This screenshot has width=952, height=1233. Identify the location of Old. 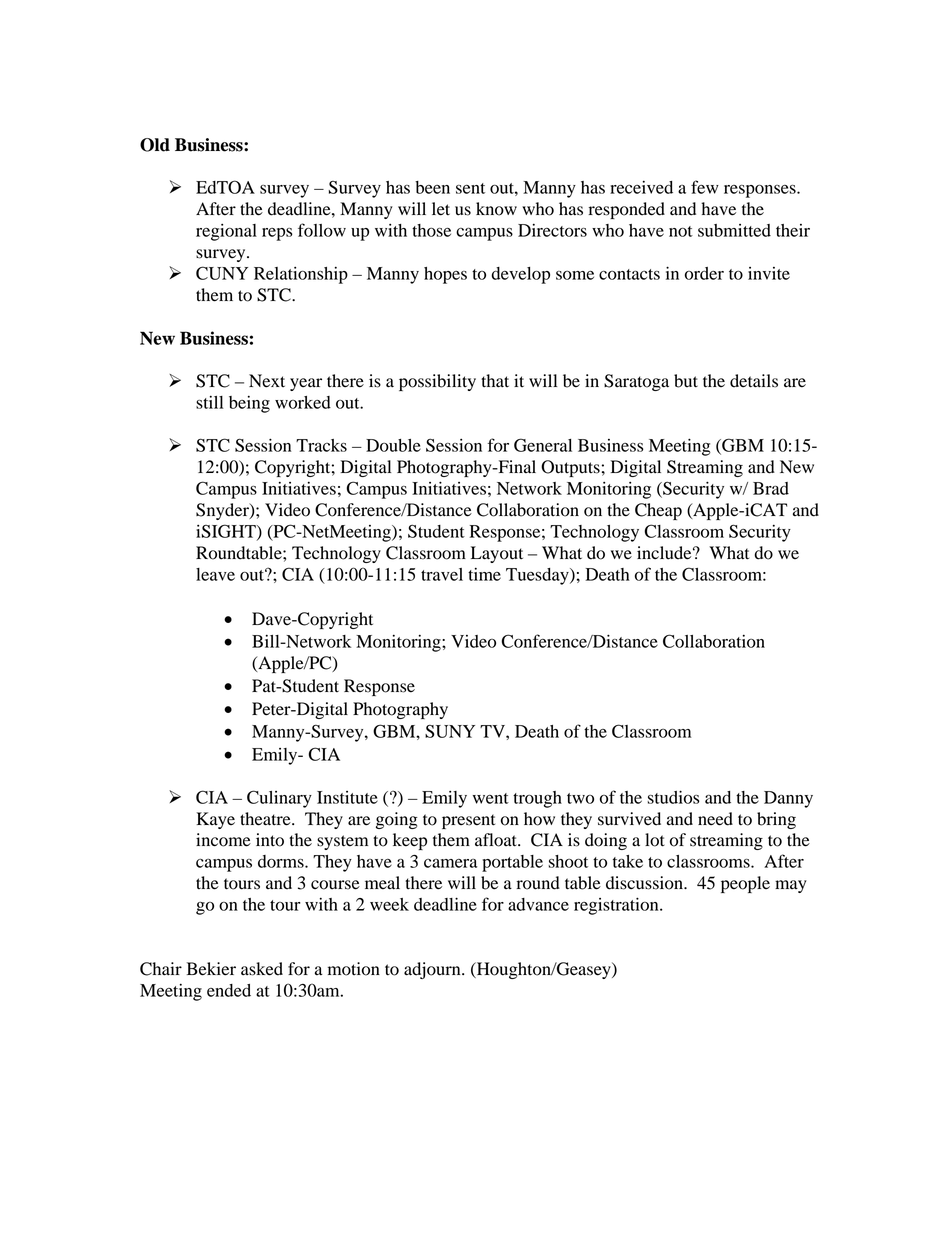
(155, 145).
